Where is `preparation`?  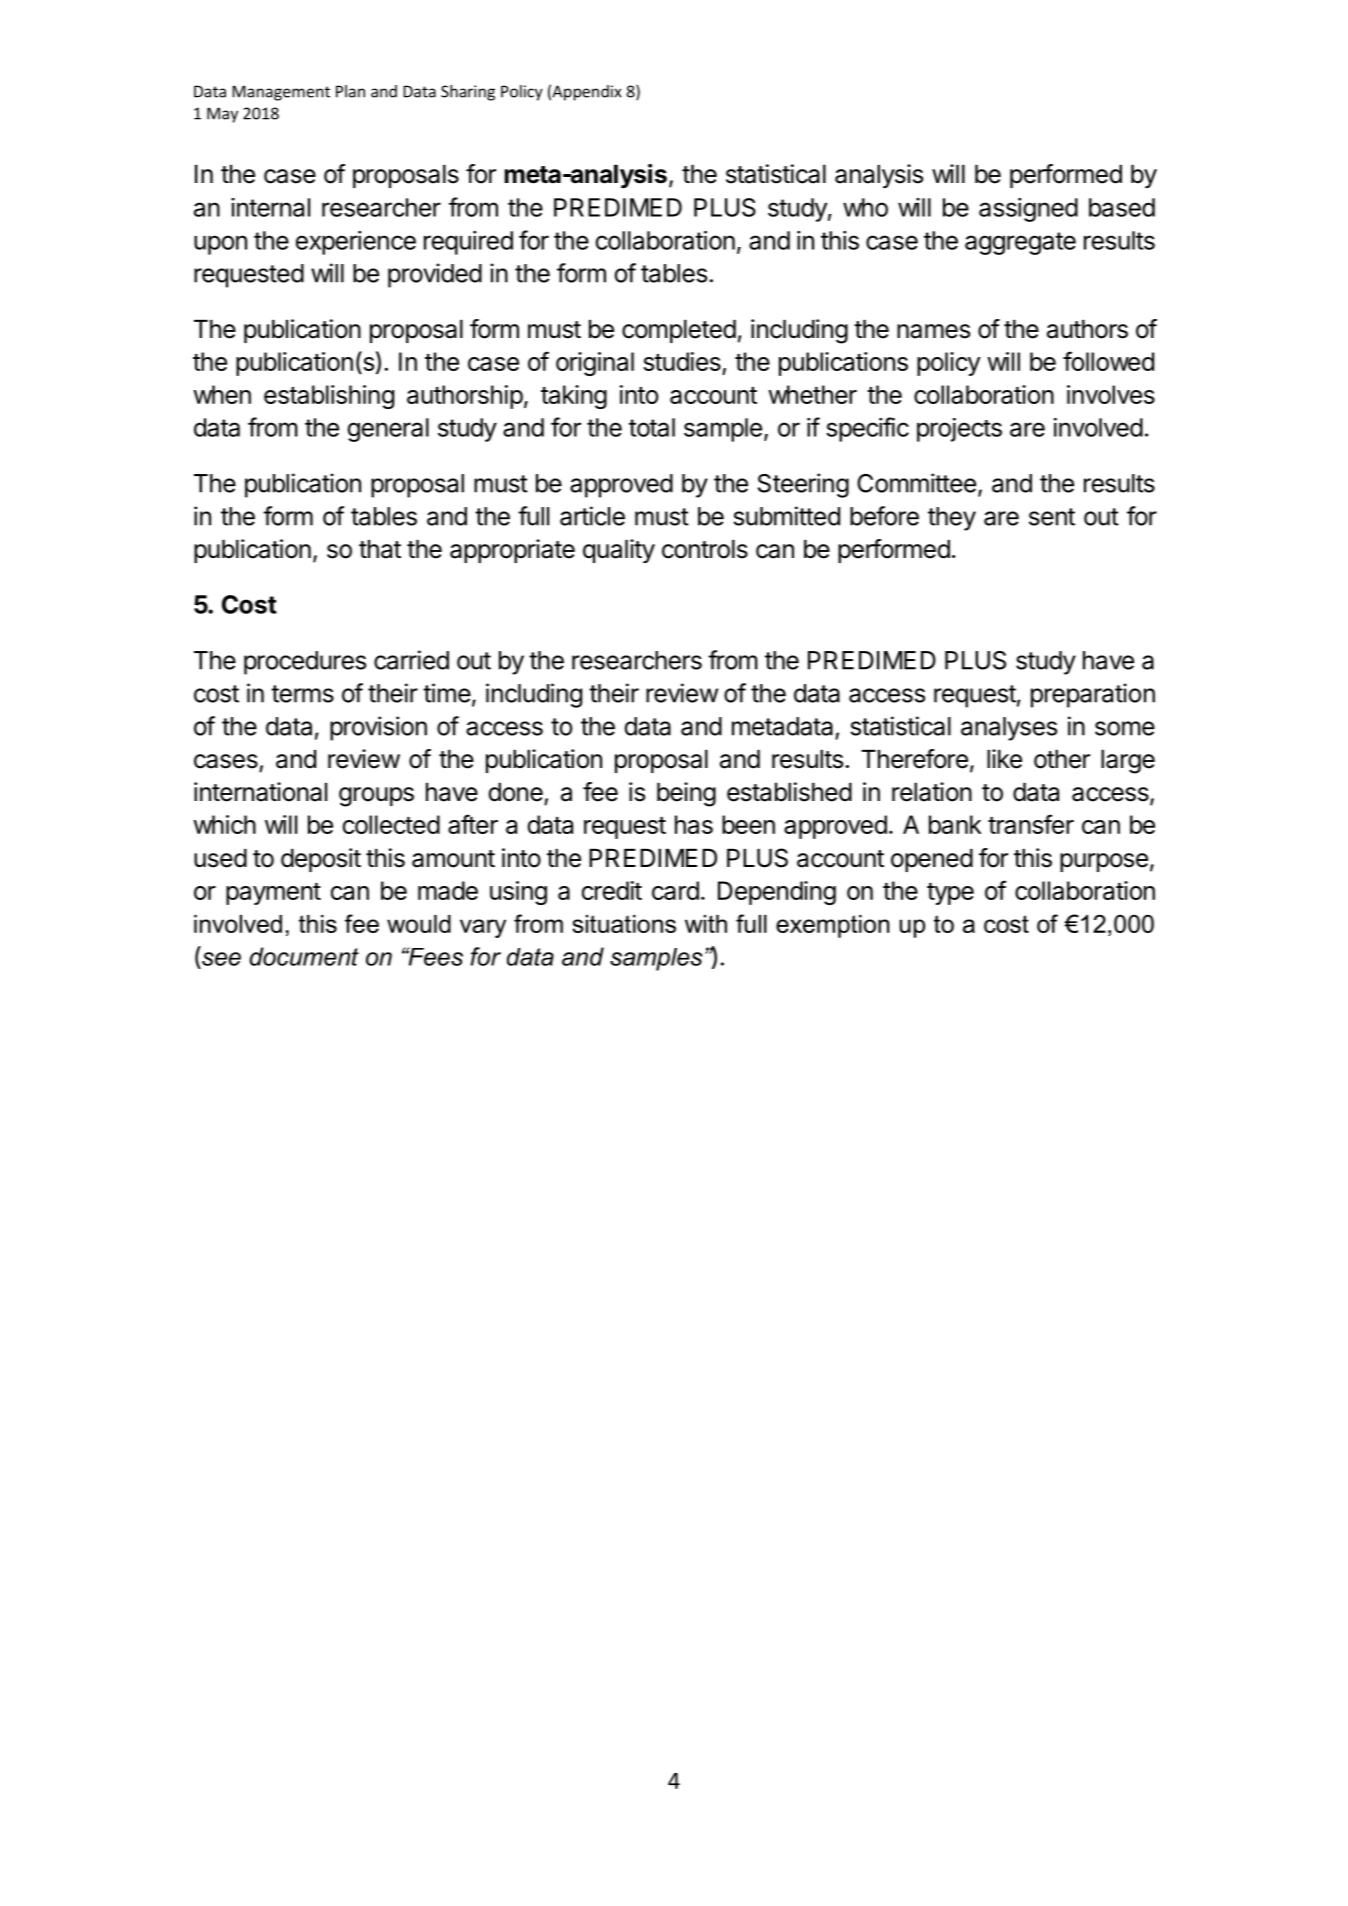 preparation is located at coordinates (1093, 695).
